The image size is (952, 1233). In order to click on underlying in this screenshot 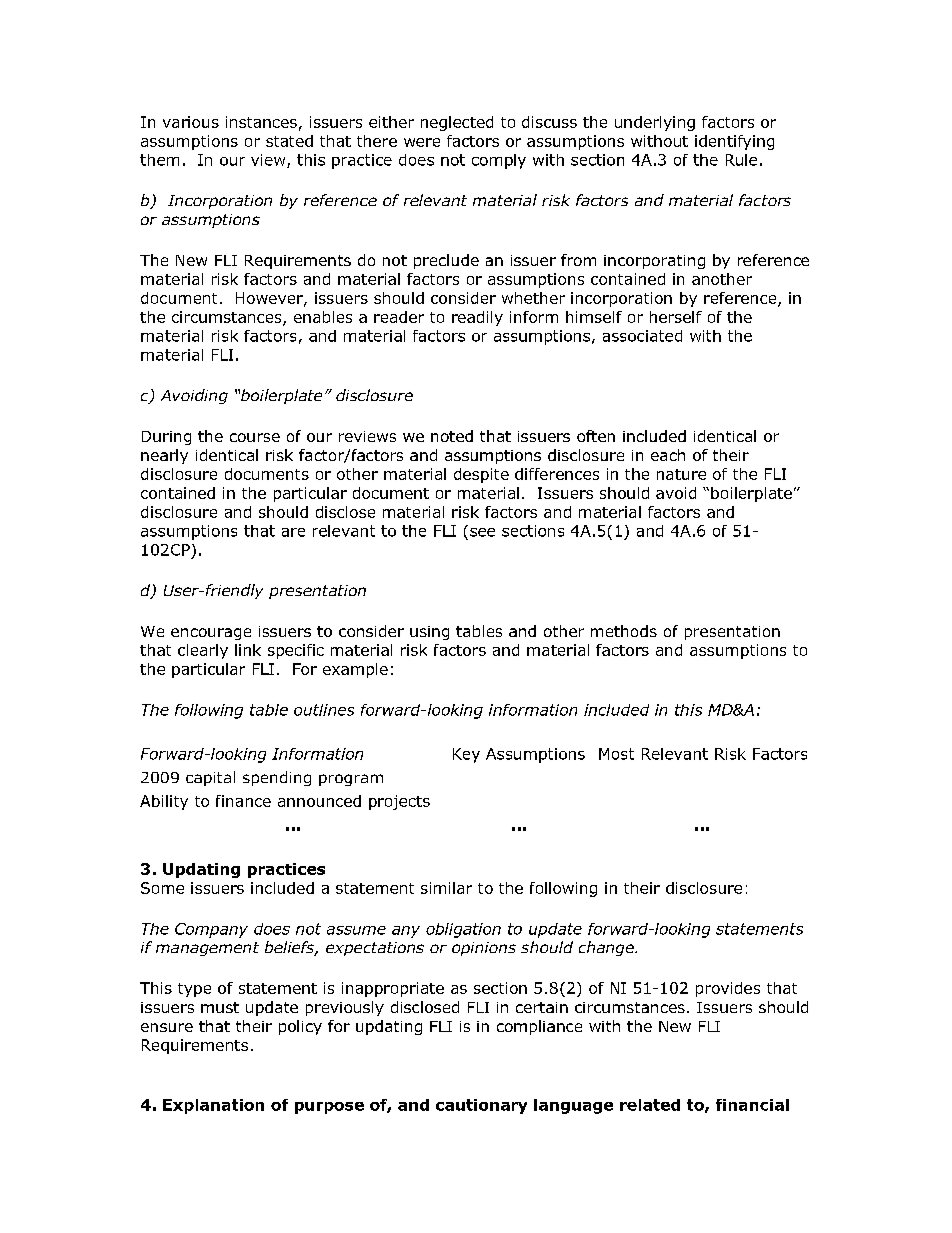, I will do `click(655, 123)`.
